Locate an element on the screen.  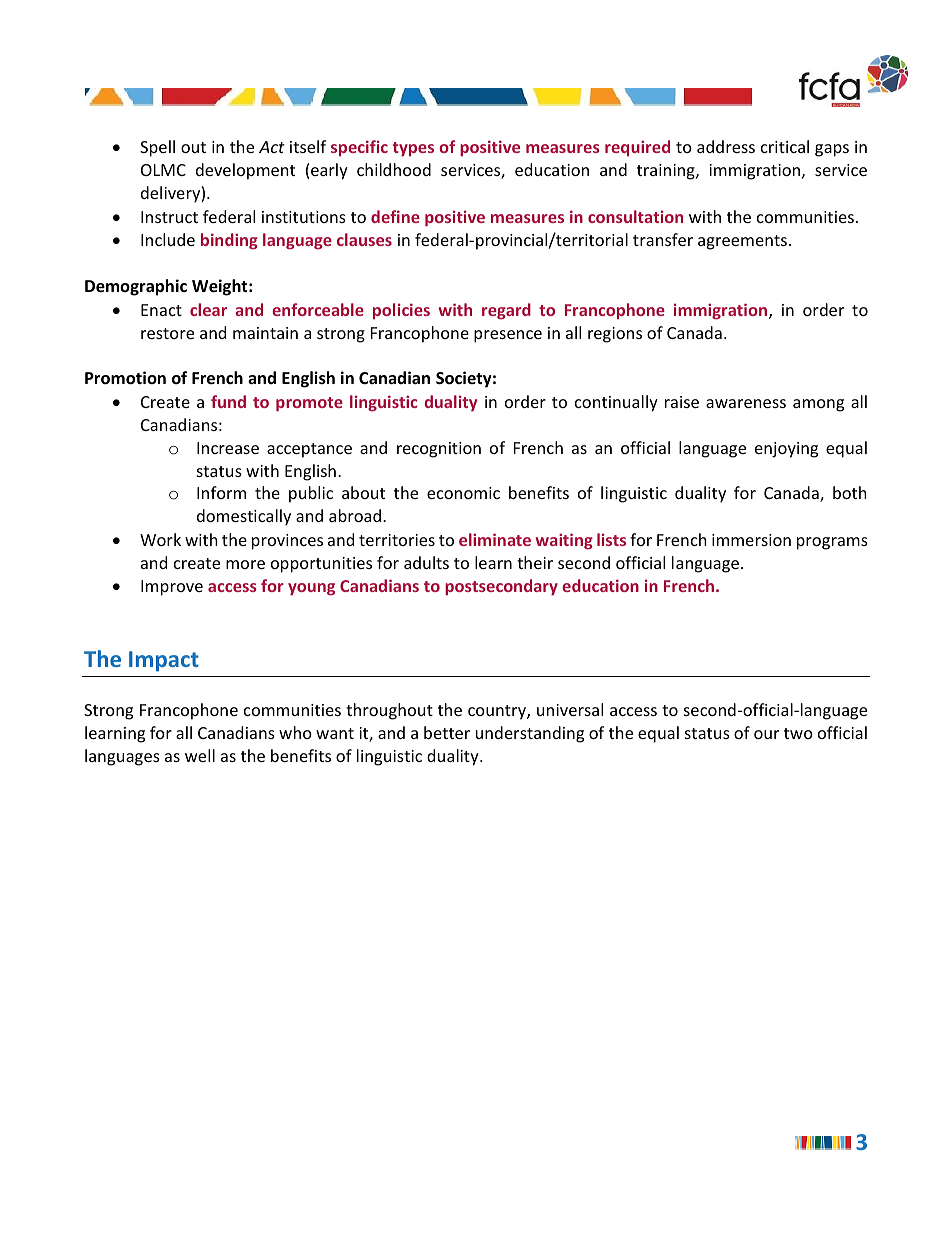
presence is located at coordinates (508, 336).
